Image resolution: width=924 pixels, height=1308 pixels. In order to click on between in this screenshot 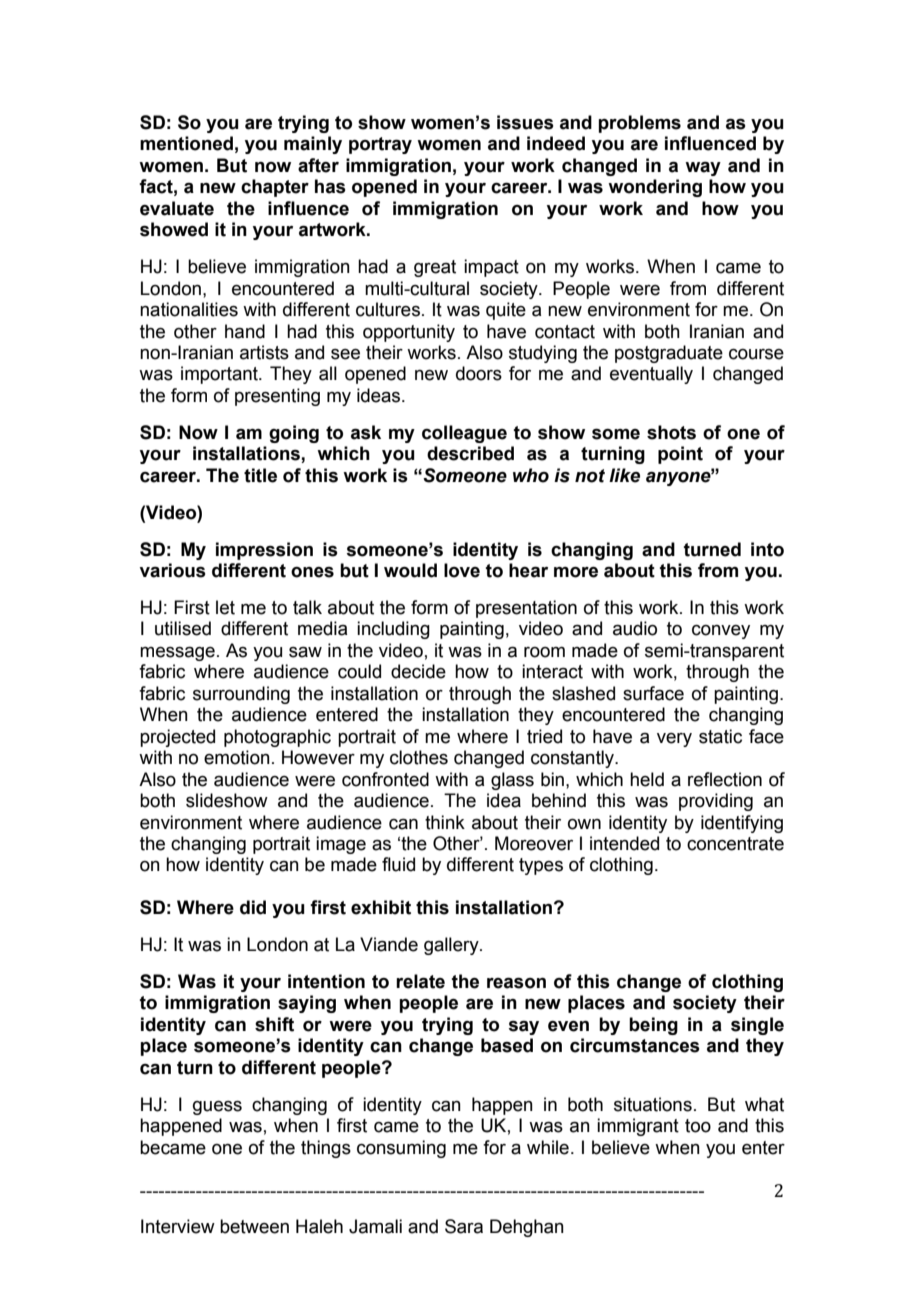, I will do `click(254, 1226)`.
